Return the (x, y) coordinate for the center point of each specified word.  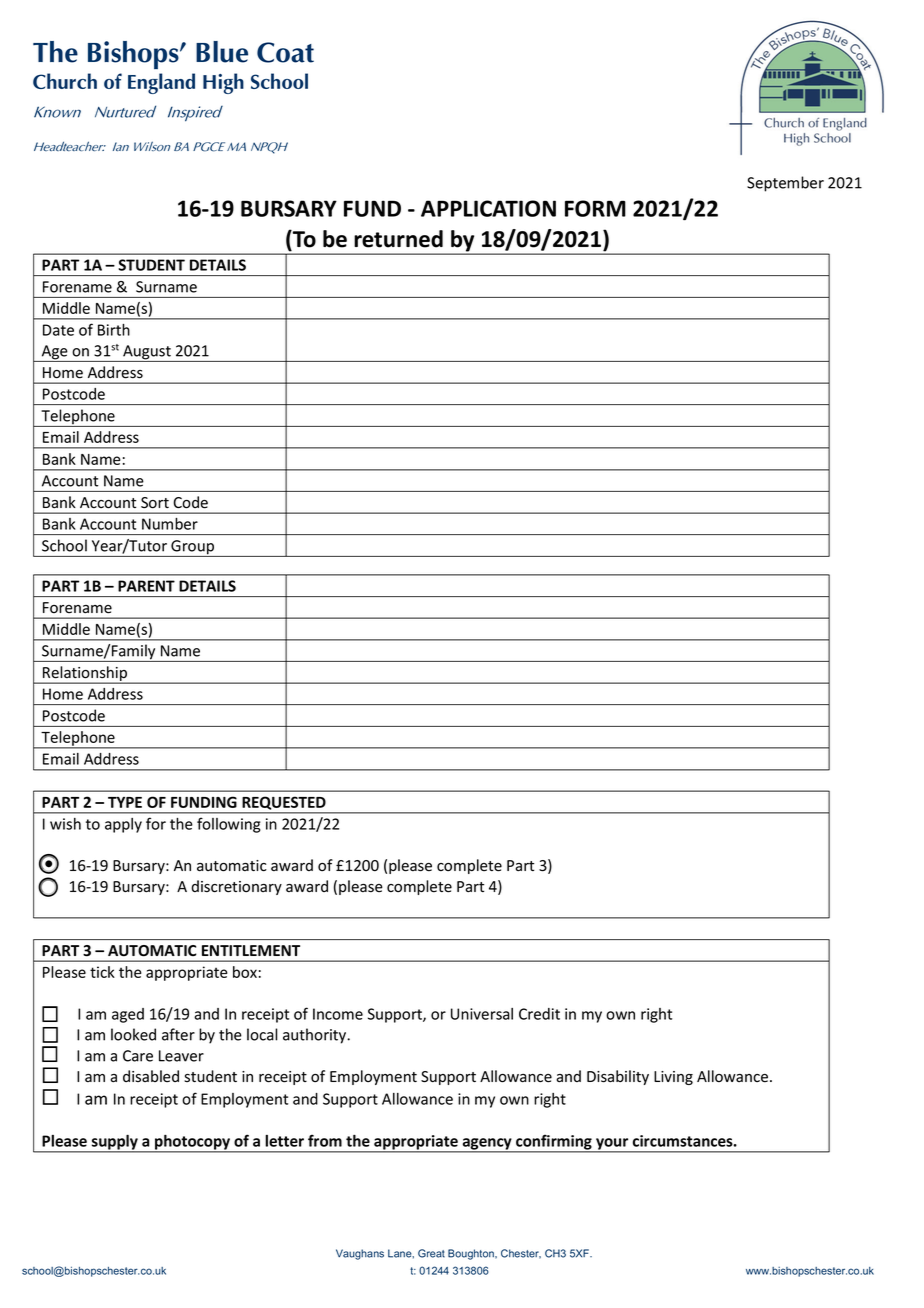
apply (123, 825)
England (161, 83)
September (785, 184)
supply (115, 1143)
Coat (285, 52)
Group (192, 548)
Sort (155, 503)
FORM (595, 208)
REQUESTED (284, 803)
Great (431, 1253)
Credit (539, 1014)
